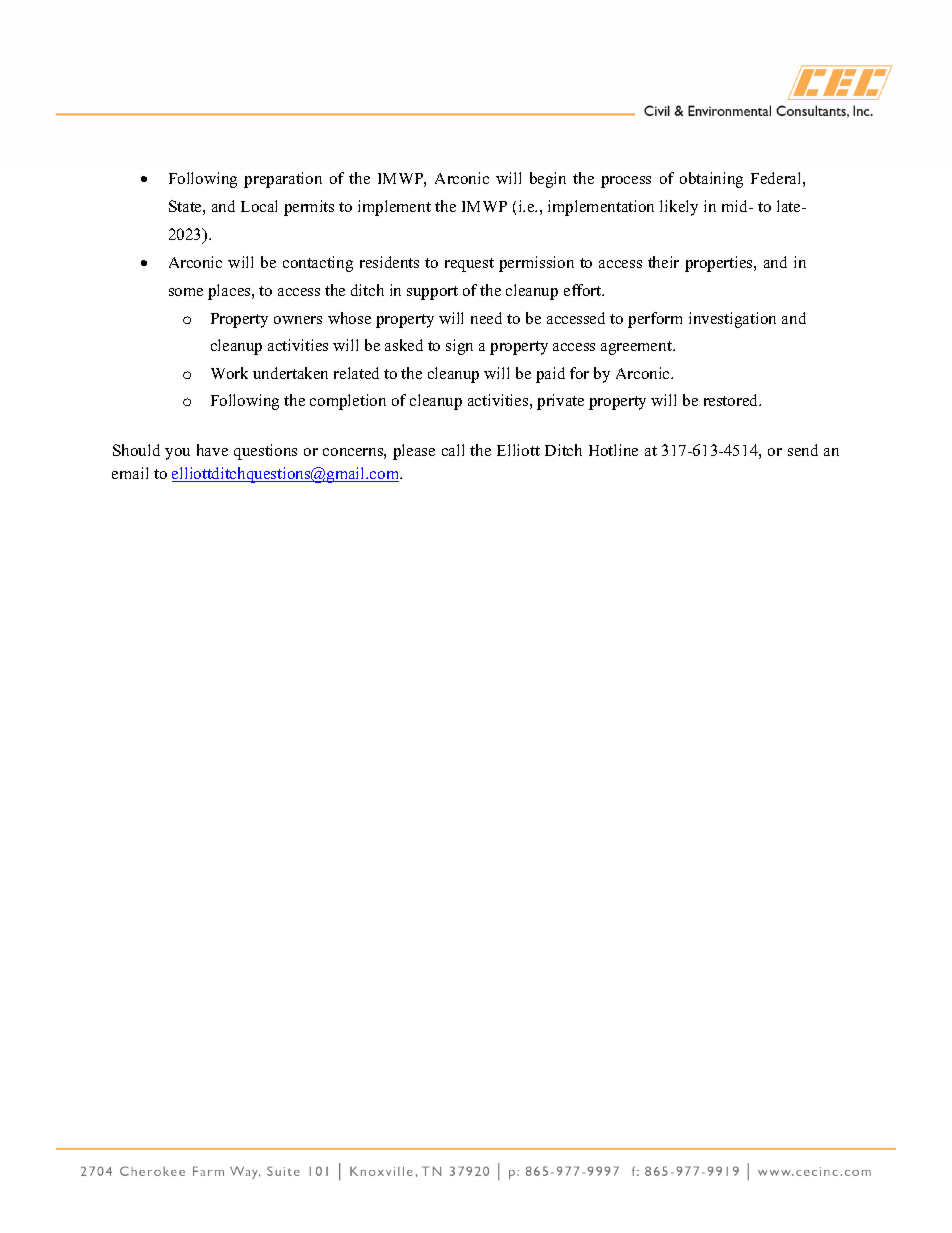 Image resolution: width=952 pixels, height=1233 pixels. Describe the element at coordinates (560, 402) in the screenshot. I see `private` at that location.
